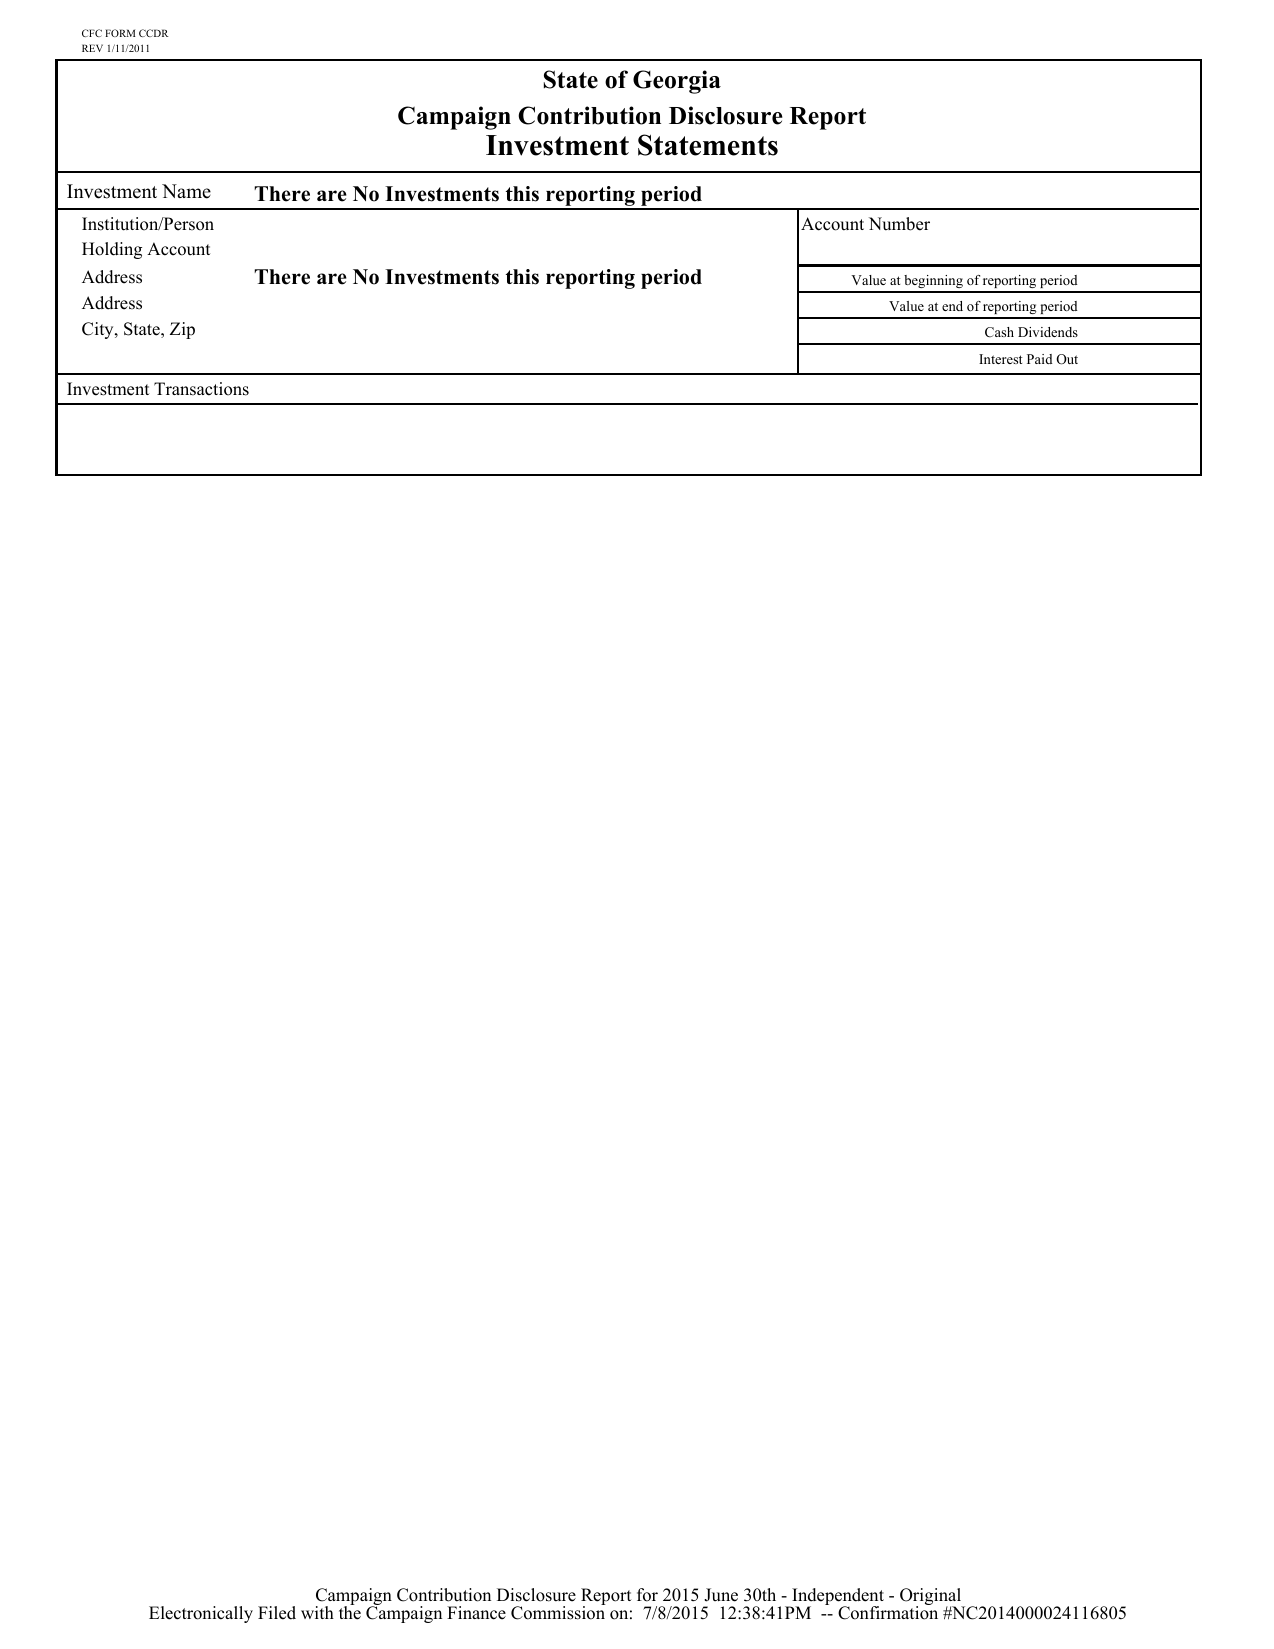 The width and height of the screenshot is (1274, 1649). Describe the element at coordinates (1001, 359) in the screenshot. I see `Interest` at that location.
